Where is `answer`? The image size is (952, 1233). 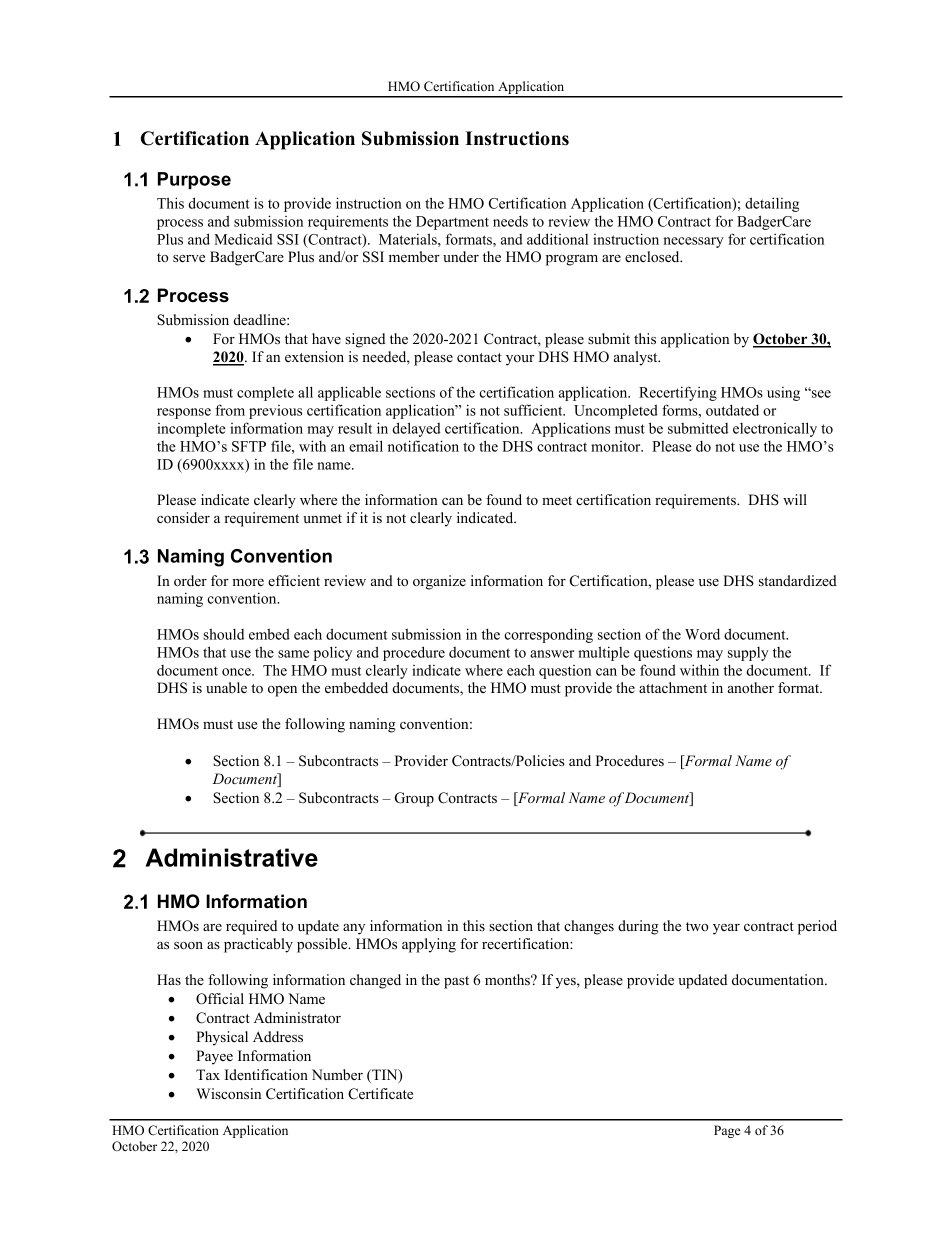
answer is located at coordinates (552, 654).
